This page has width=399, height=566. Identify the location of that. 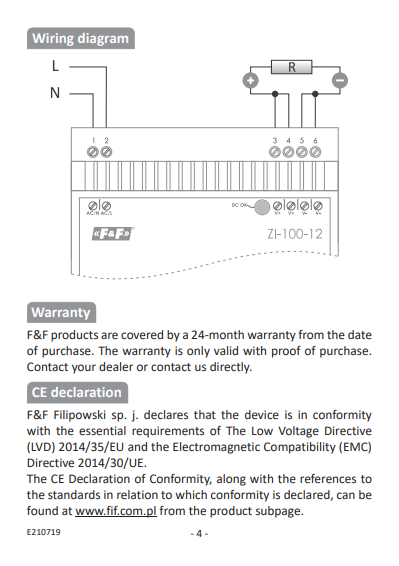
(205, 414).
